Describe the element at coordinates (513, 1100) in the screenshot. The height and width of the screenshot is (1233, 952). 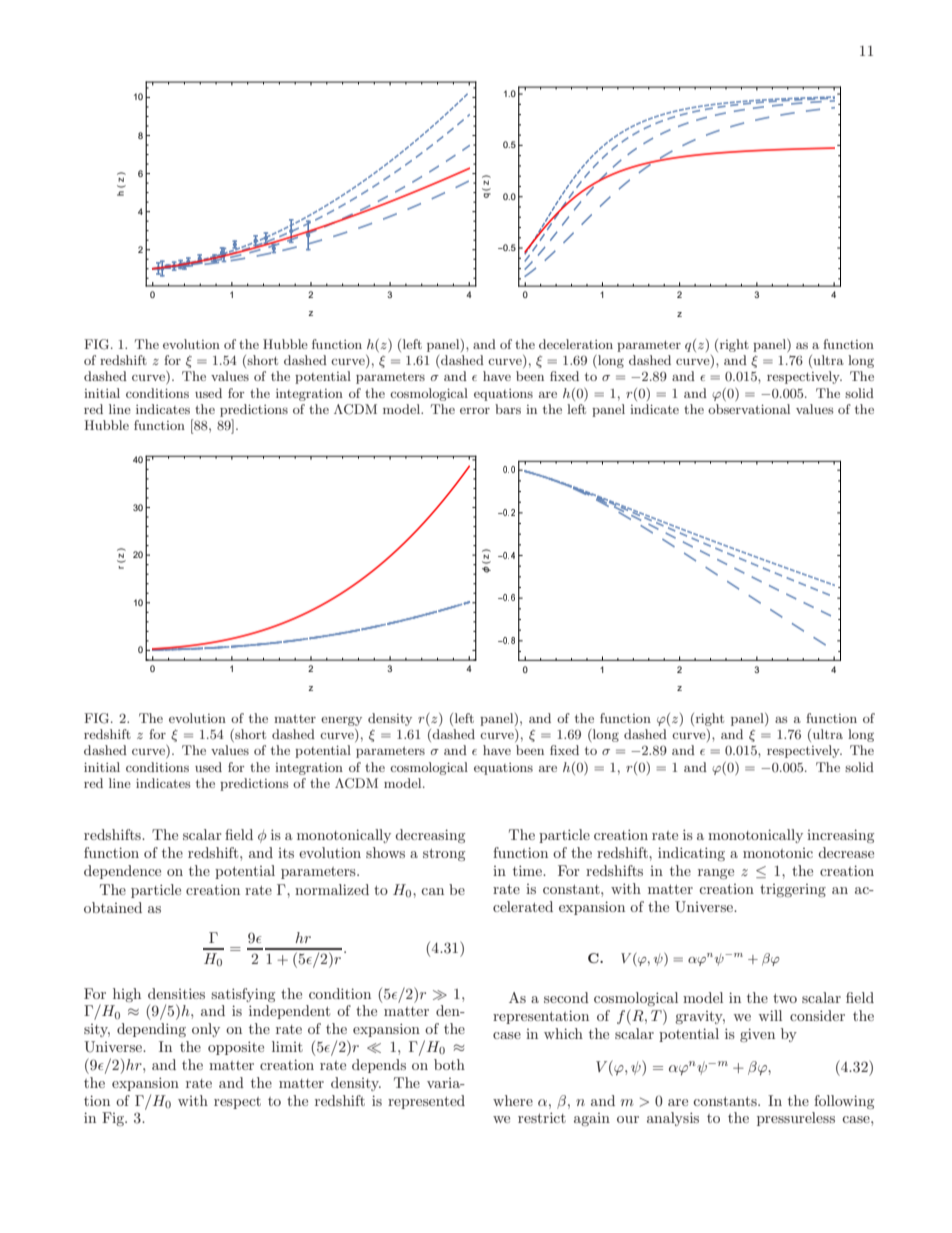
I see `where` at that location.
